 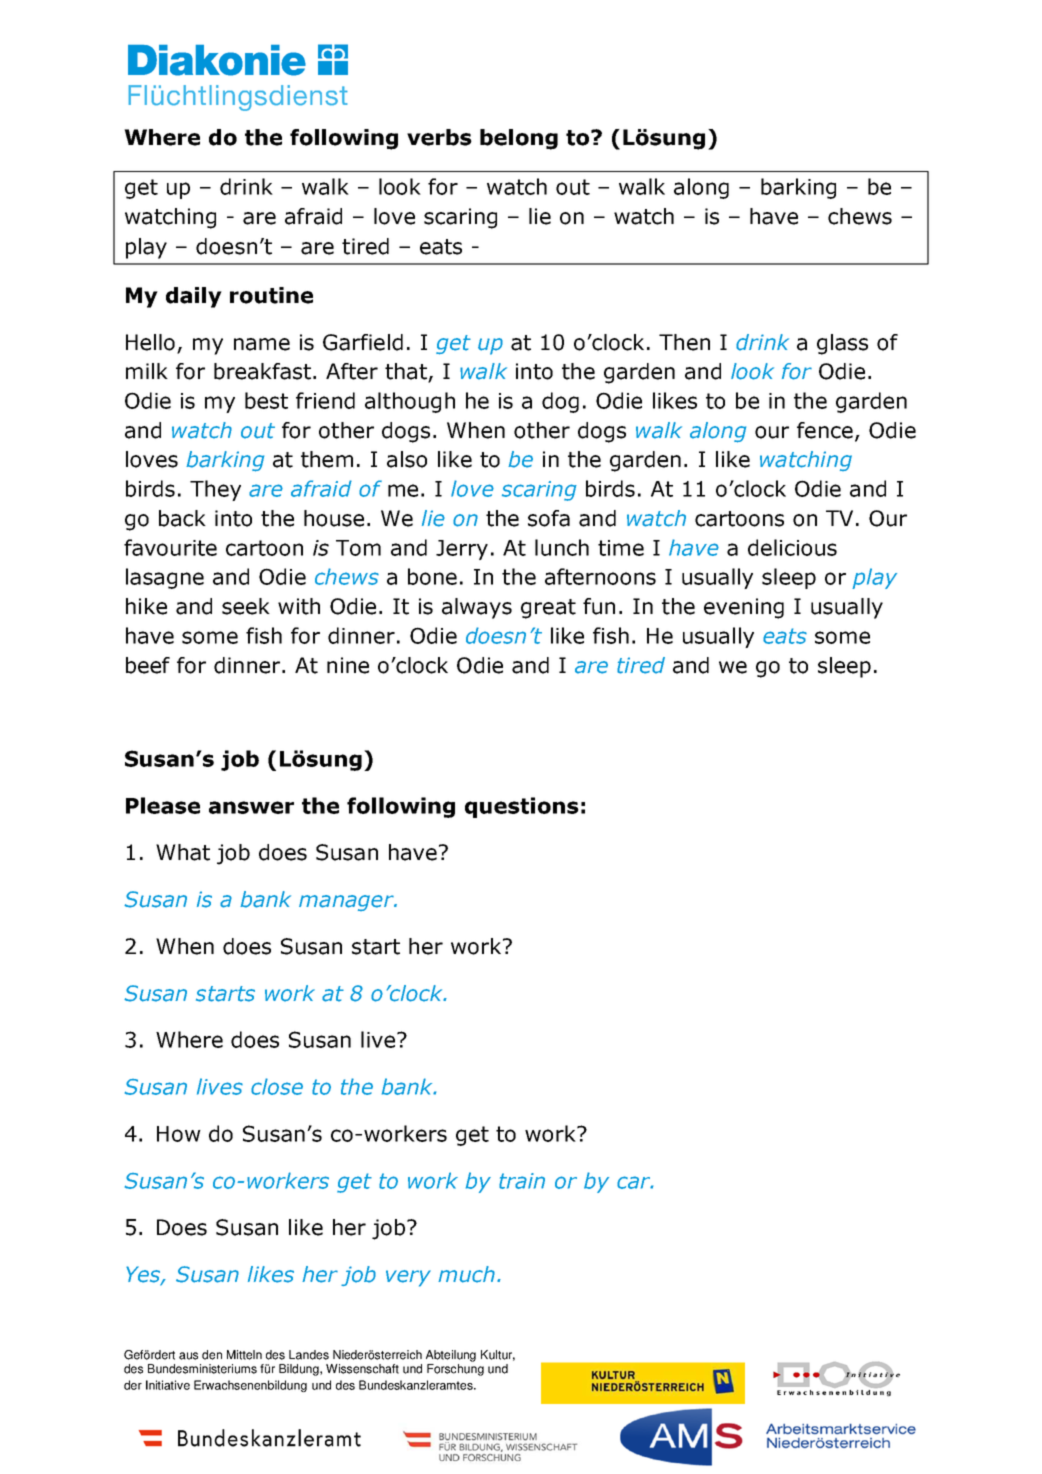 I want to click on answer, so click(x=251, y=807).
